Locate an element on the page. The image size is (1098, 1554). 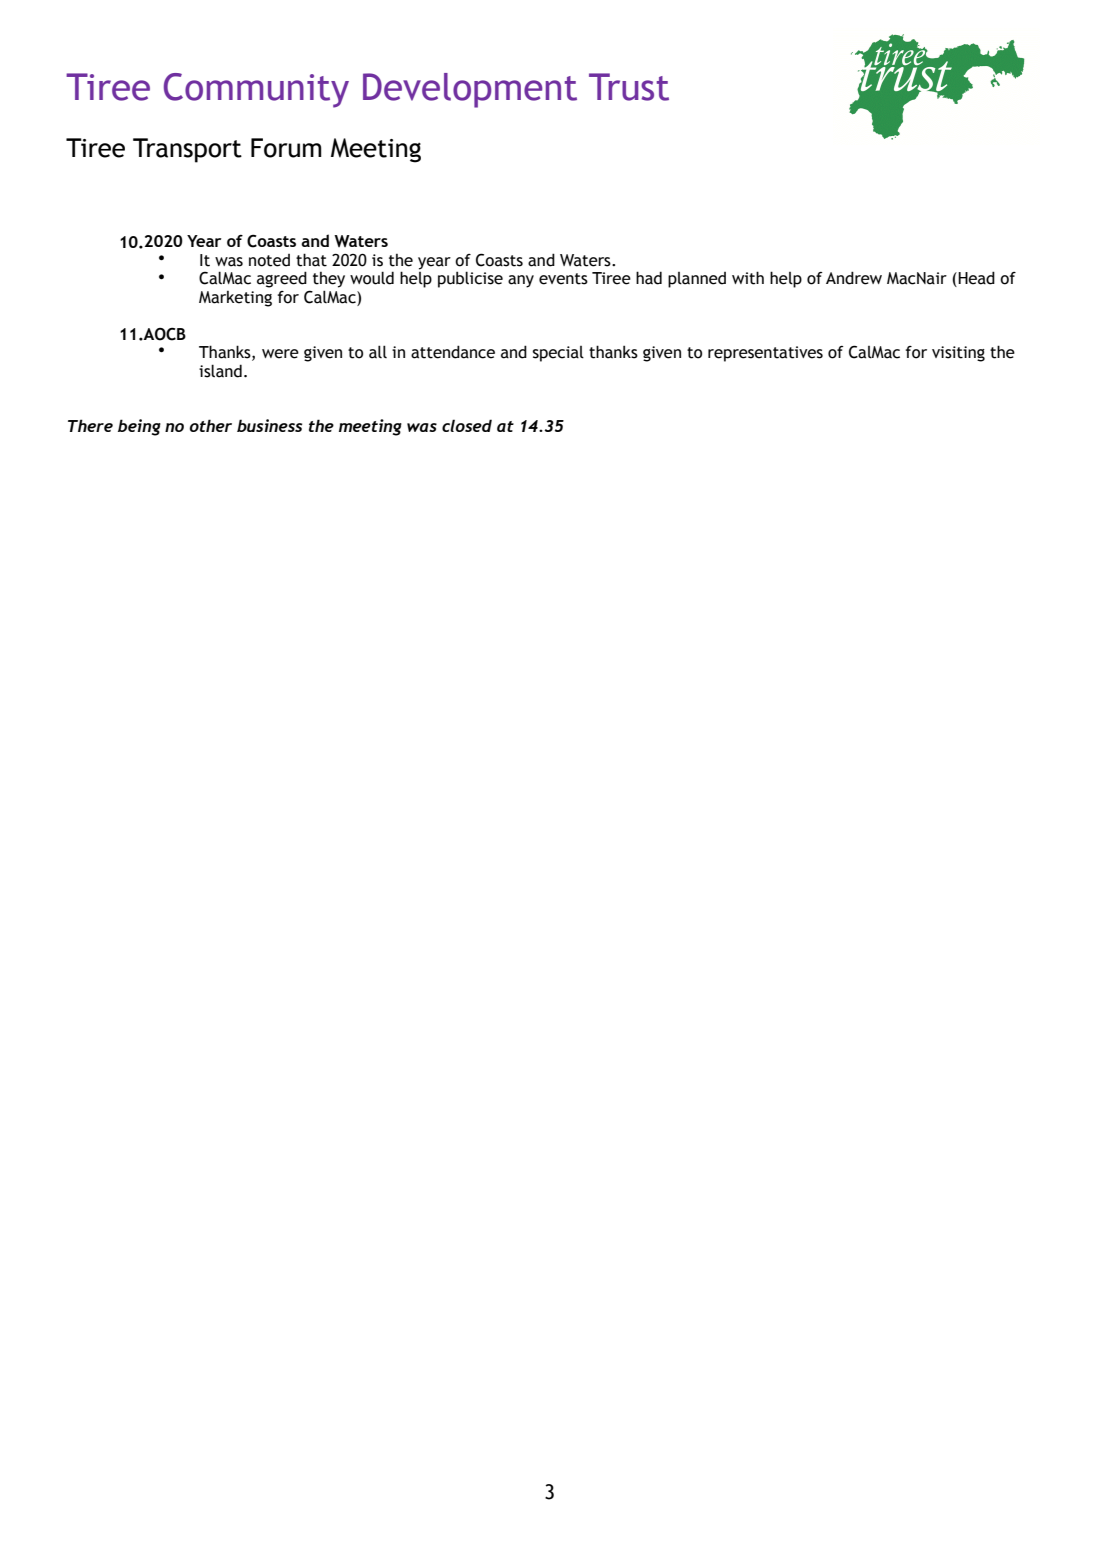
other is located at coordinates (210, 425).
